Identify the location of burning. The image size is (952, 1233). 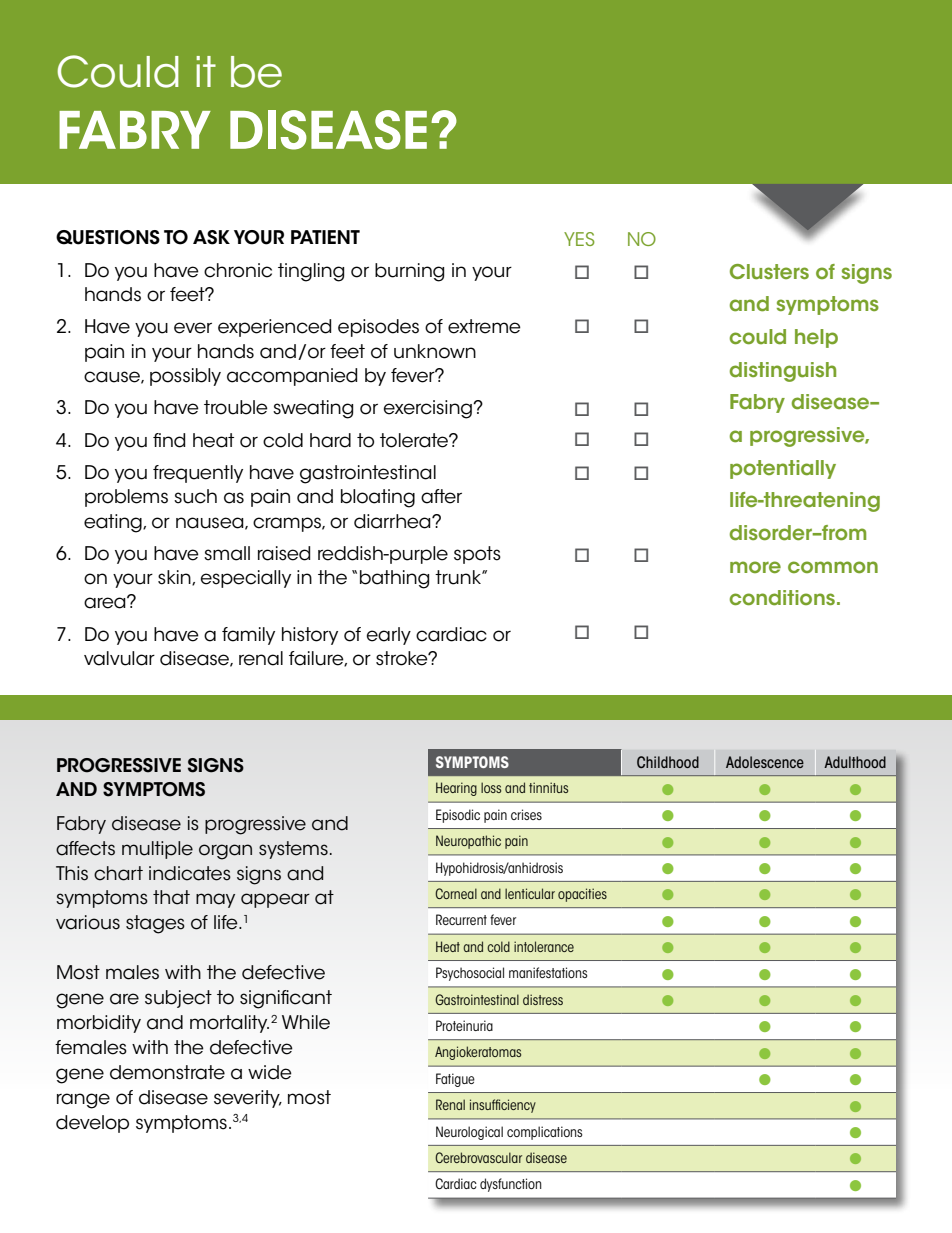
(409, 272).
